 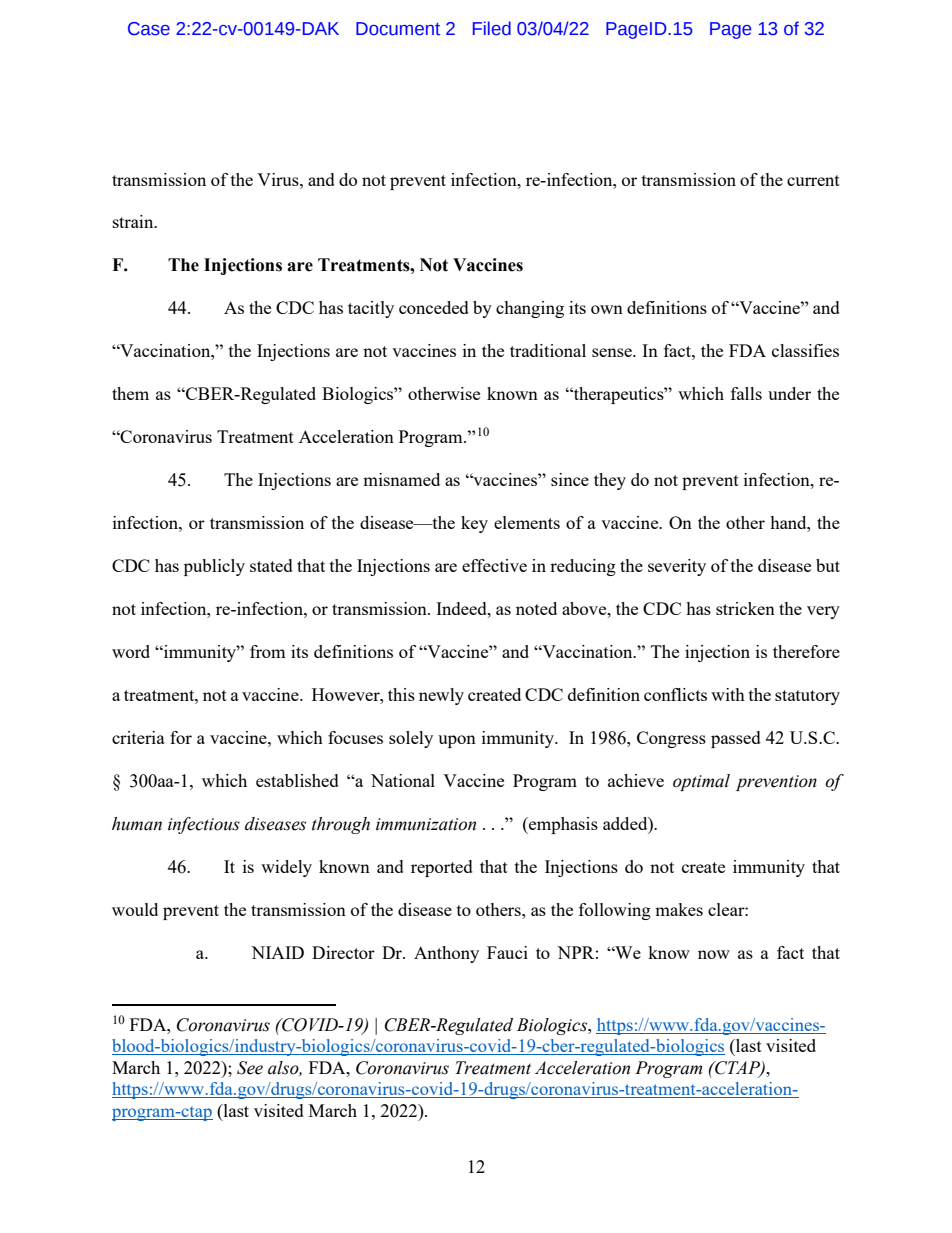 What do you see at coordinates (548, 350) in the screenshot?
I see `traditional` at bounding box center [548, 350].
